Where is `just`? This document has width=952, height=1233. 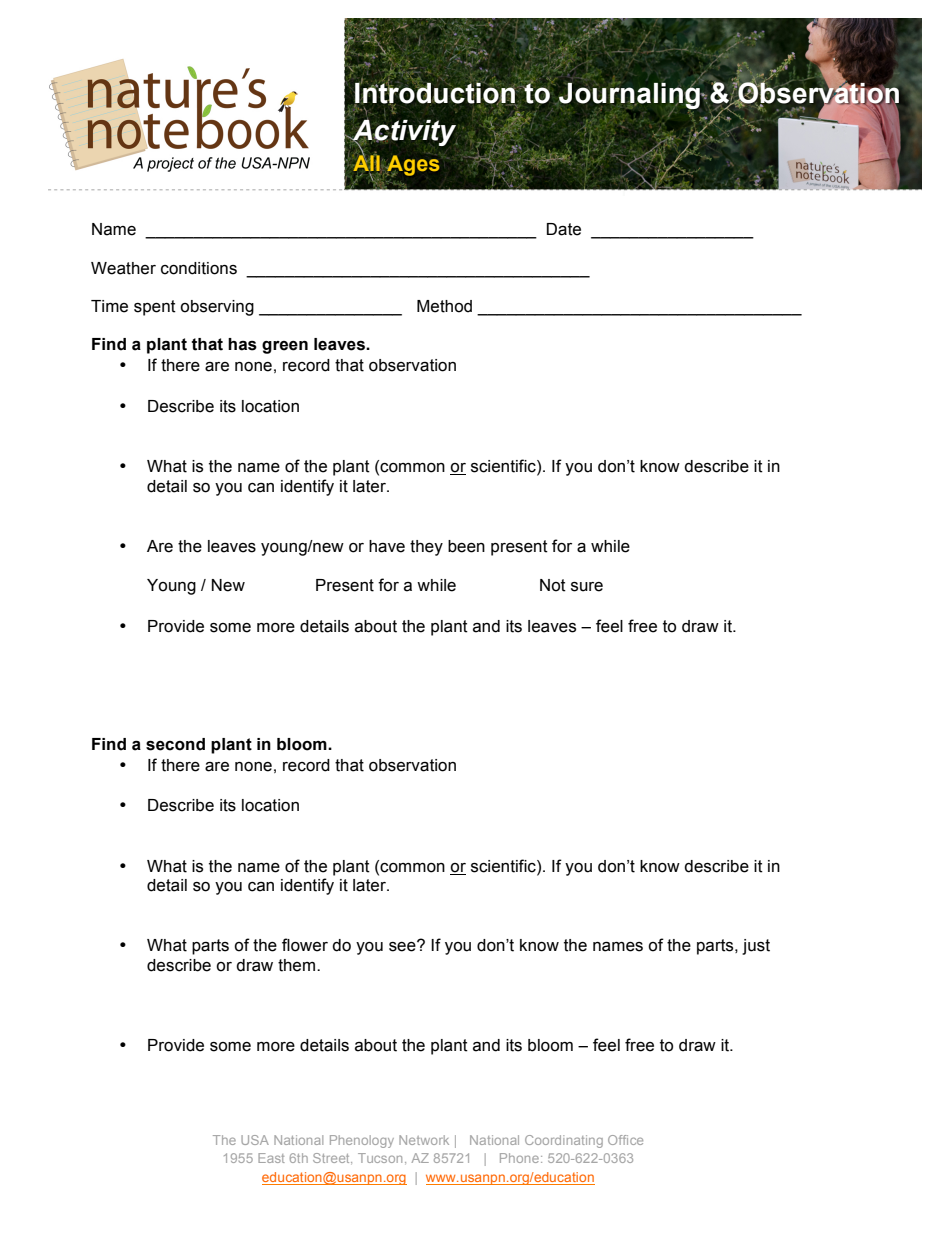 just is located at coordinates (756, 947).
